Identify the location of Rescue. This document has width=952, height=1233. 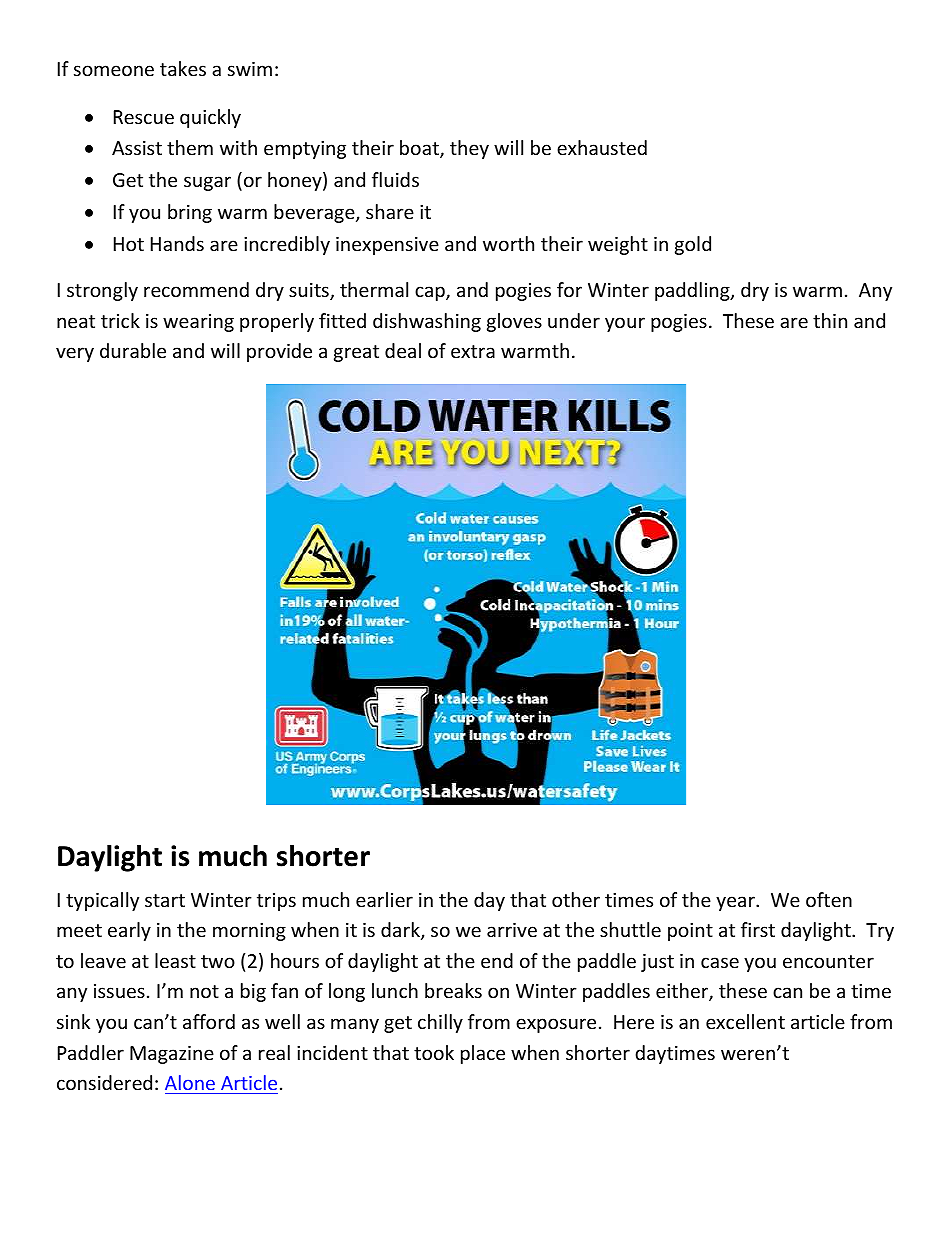
(144, 117).
